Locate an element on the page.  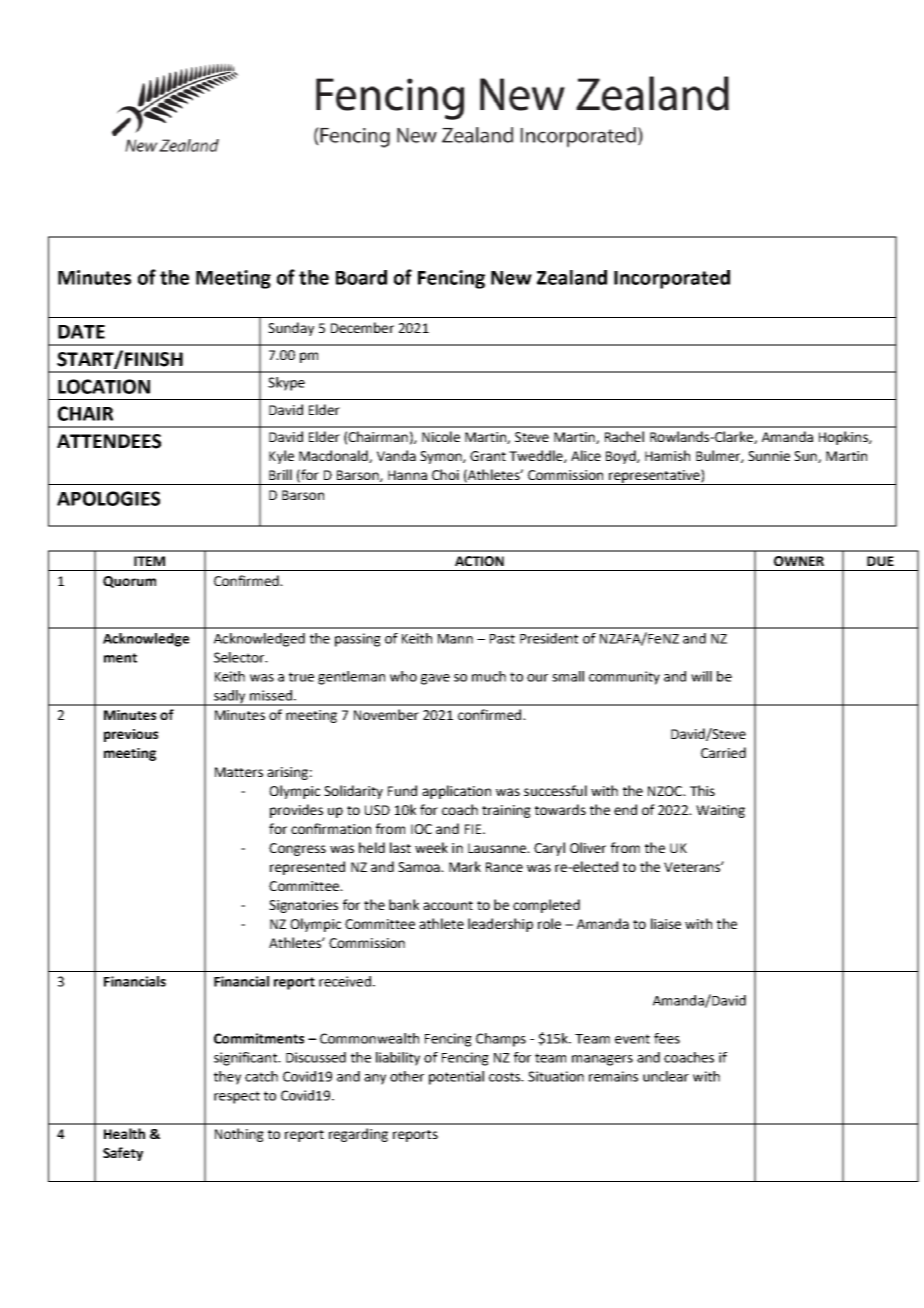
Choi is located at coordinates (445, 474).
